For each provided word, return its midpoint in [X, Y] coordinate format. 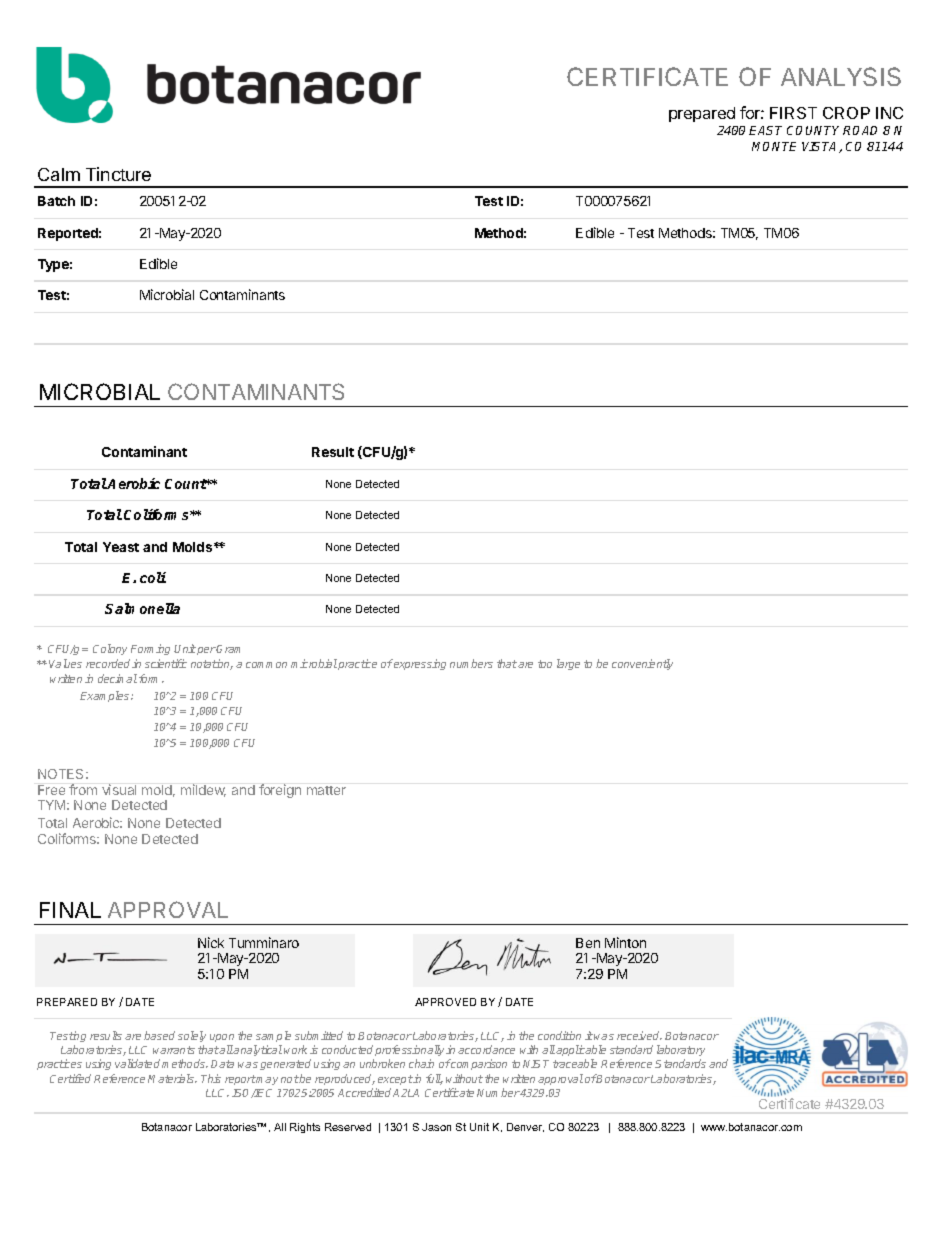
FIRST [793, 113]
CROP [846, 113]
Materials [172, 1078]
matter [326, 790]
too [545, 664]
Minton [625, 942]
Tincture [118, 174]
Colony [110, 649]
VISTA [821, 147]
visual [119, 789]
